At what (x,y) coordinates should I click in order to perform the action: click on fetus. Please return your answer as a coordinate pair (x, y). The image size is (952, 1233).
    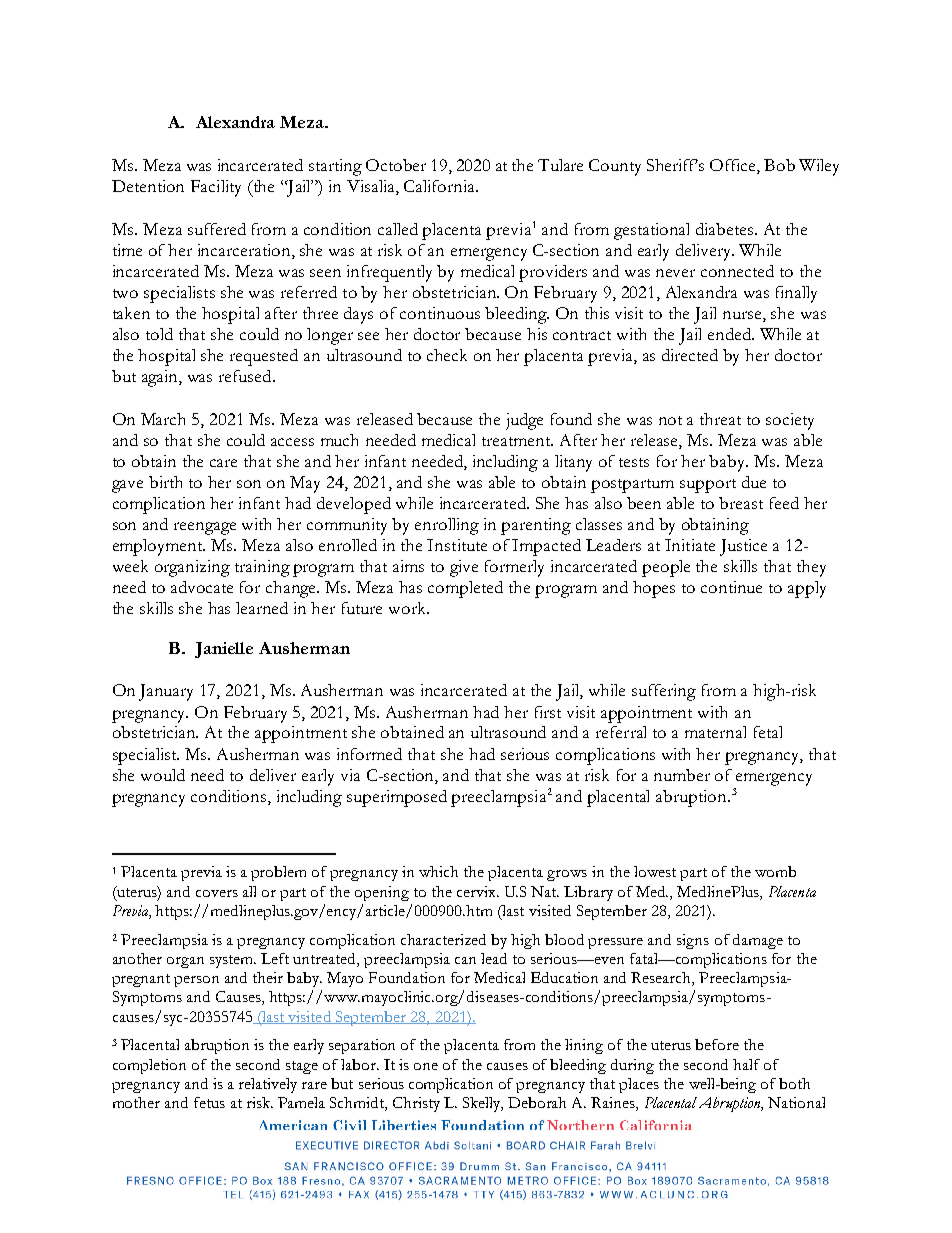
    Looking at the image, I should click on (209, 1102).
